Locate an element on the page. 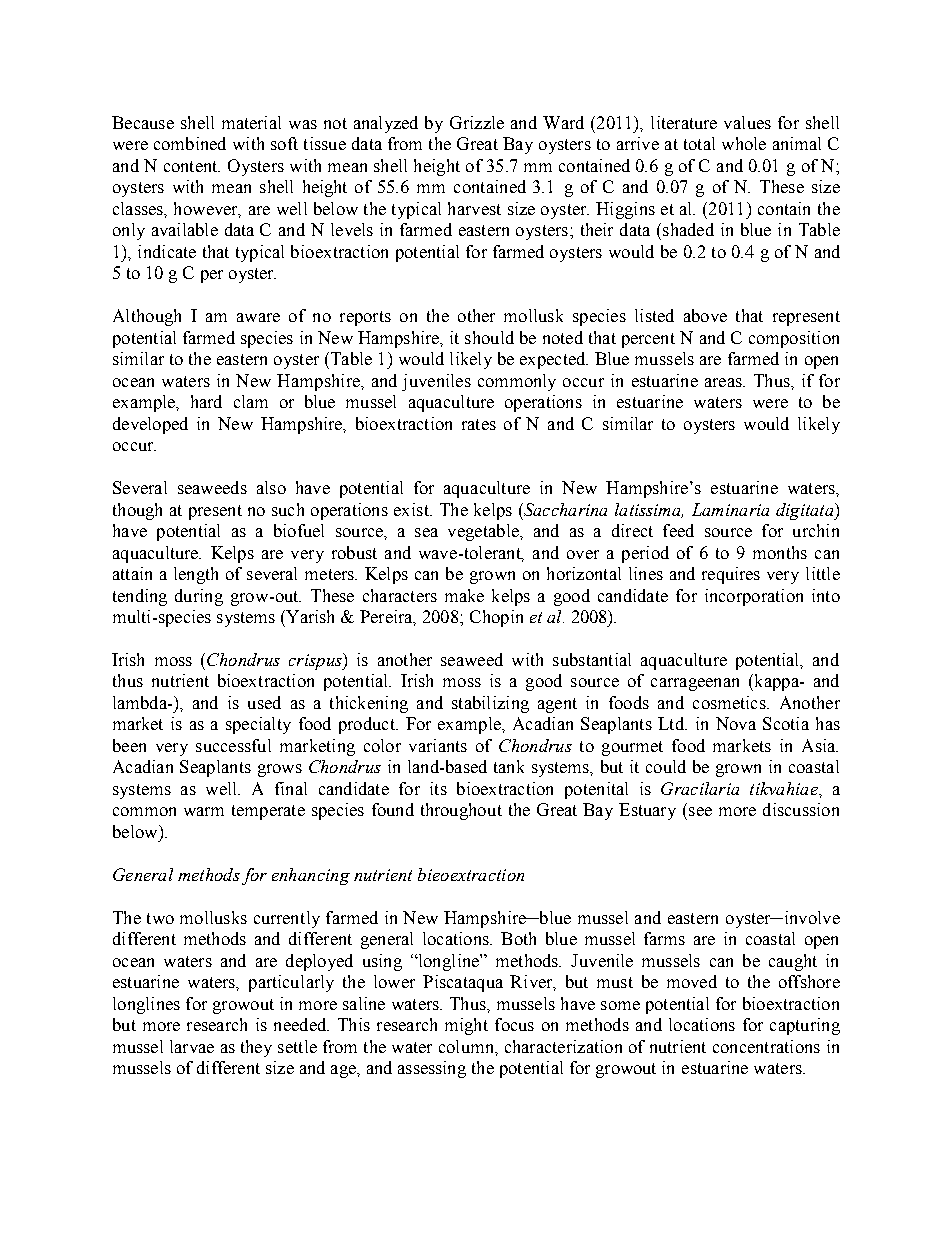 This document has height=1233, width=952. combined is located at coordinates (190, 143).
